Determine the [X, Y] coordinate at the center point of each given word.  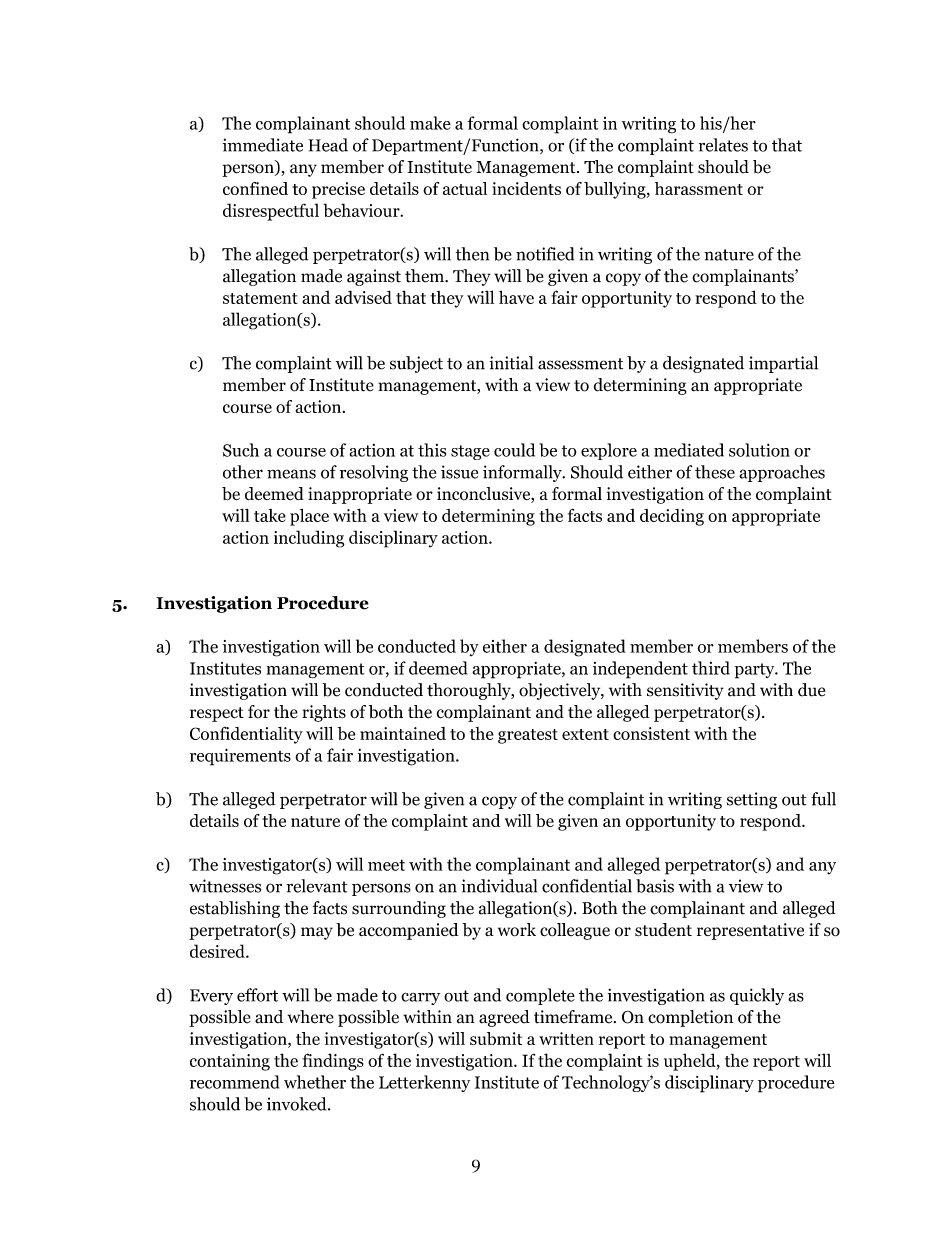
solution [759, 450]
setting [752, 800]
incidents [526, 188]
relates [723, 145]
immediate [263, 145]
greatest [528, 736]
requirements [240, 757]
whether [315, 1082]
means [291, 474]
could [514, 450]
